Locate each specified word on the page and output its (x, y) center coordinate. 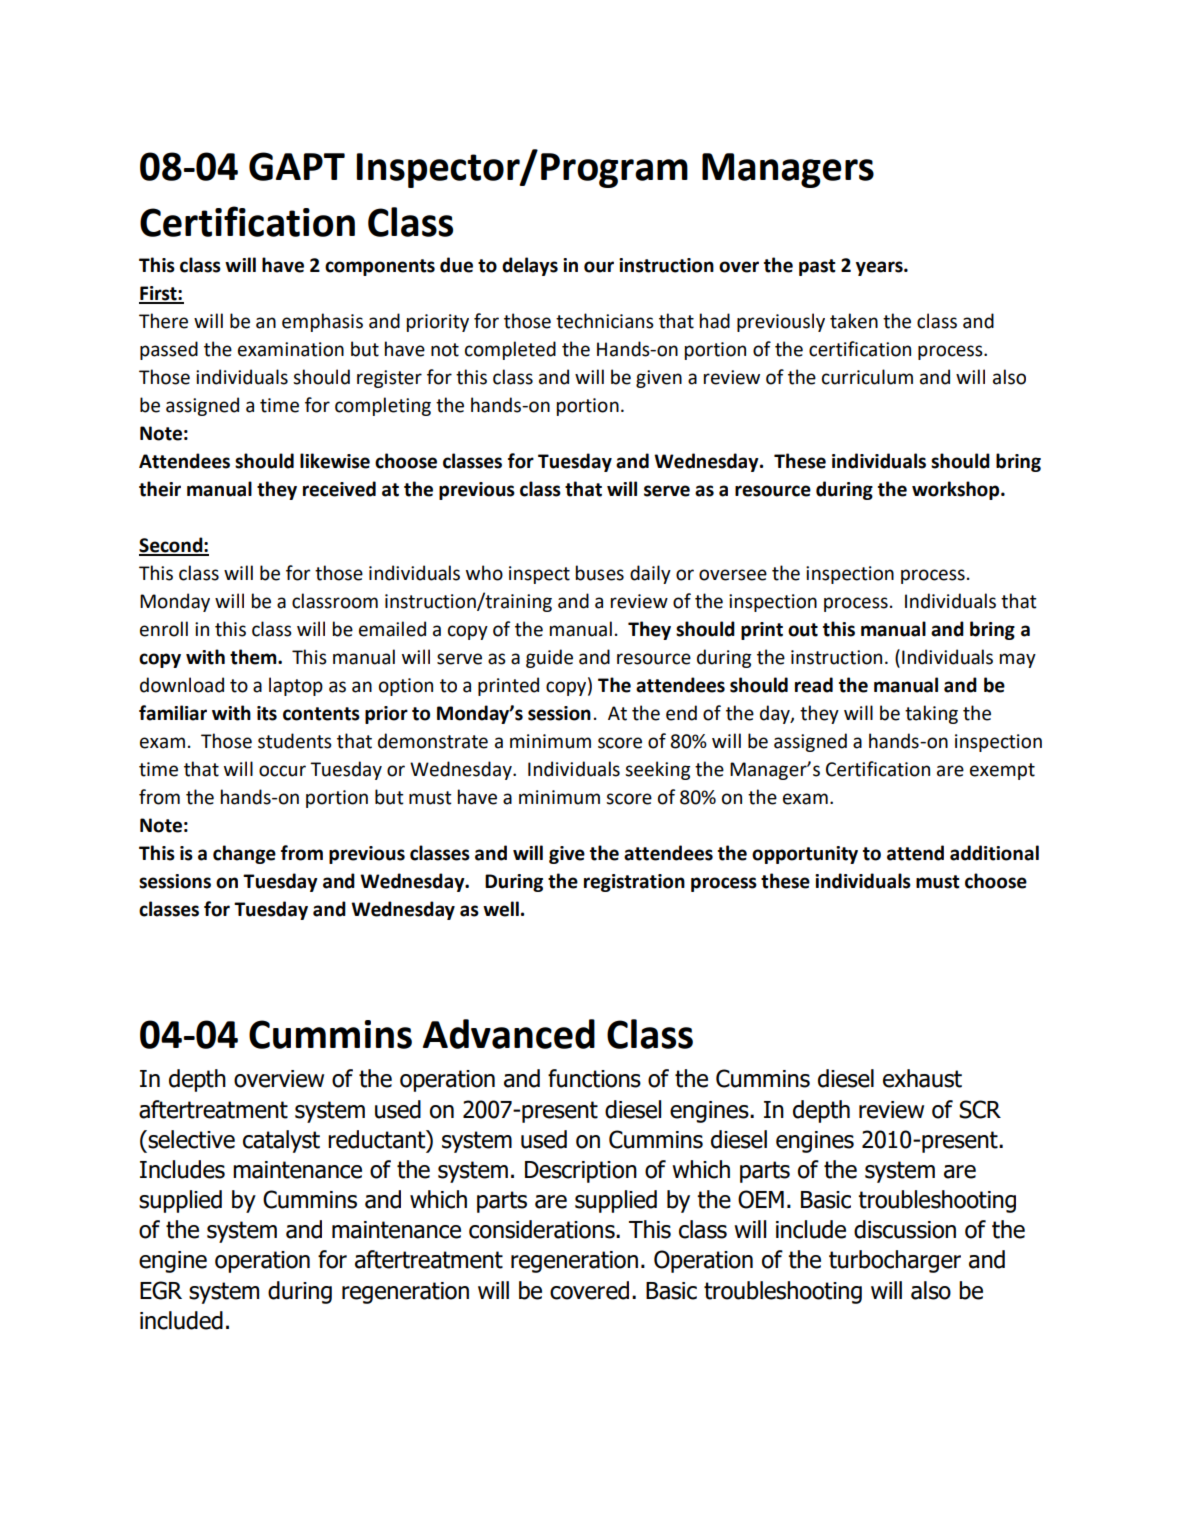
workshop (957, 490)
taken (854, 321)
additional (994, 853)
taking (931, 714)
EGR (161, 1290)
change (244, 854)
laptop (296, 686)
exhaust (922, 1078)
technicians (605, 321)
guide (549, 658)
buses (600, 573)
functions (594, 1078)
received (339, 489)
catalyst (281, 1141)
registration (634, 883)
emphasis (322, 322)
